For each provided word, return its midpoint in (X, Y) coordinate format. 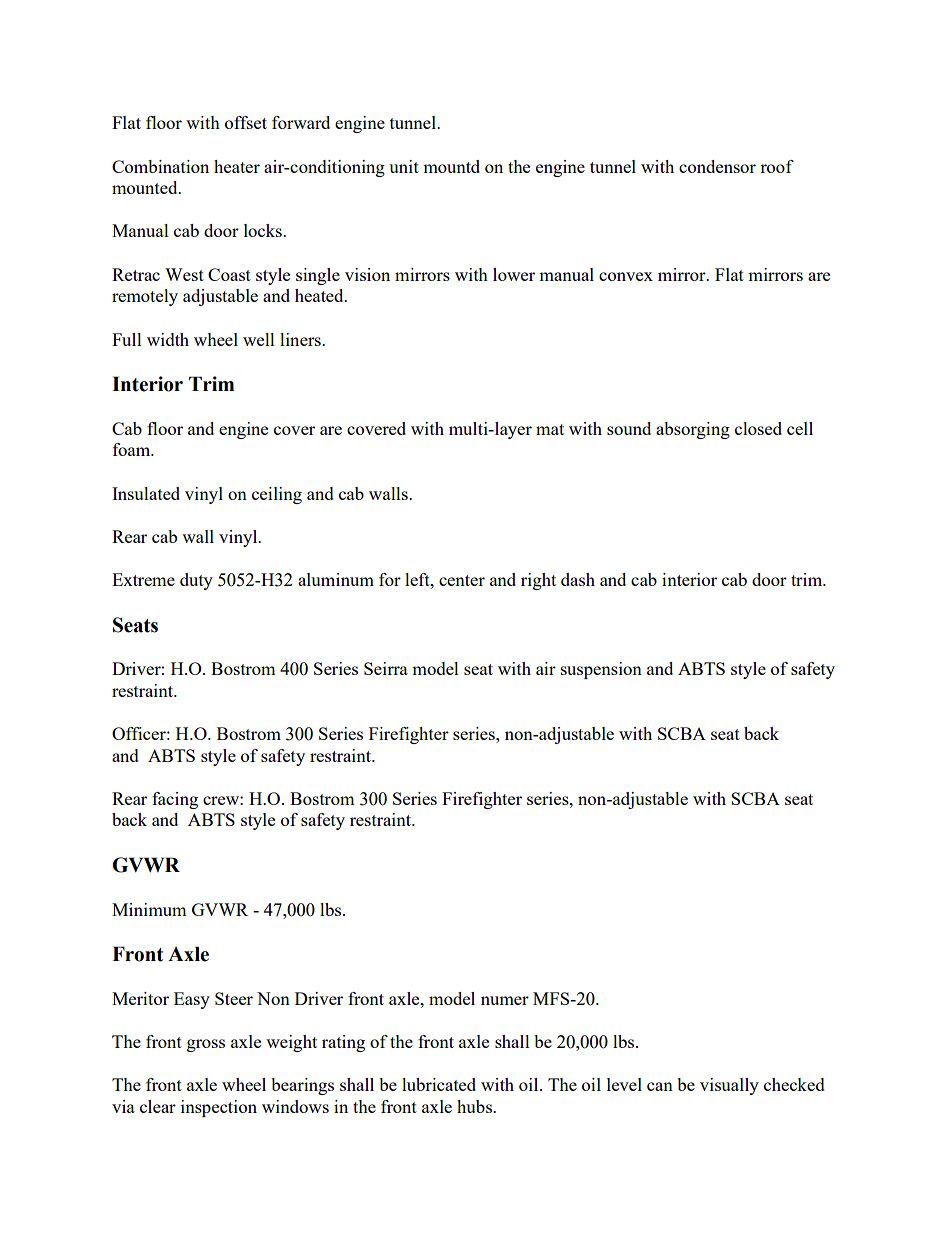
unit (404, 166)
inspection (219, 1108)
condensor (717, 166)
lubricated (439, 1084)
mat (550, 429)
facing (175, 800)
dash (578, 579)
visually (729, 1086)
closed (758, 428)
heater (237, 166)
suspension (601, 670)
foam (133, 449)
